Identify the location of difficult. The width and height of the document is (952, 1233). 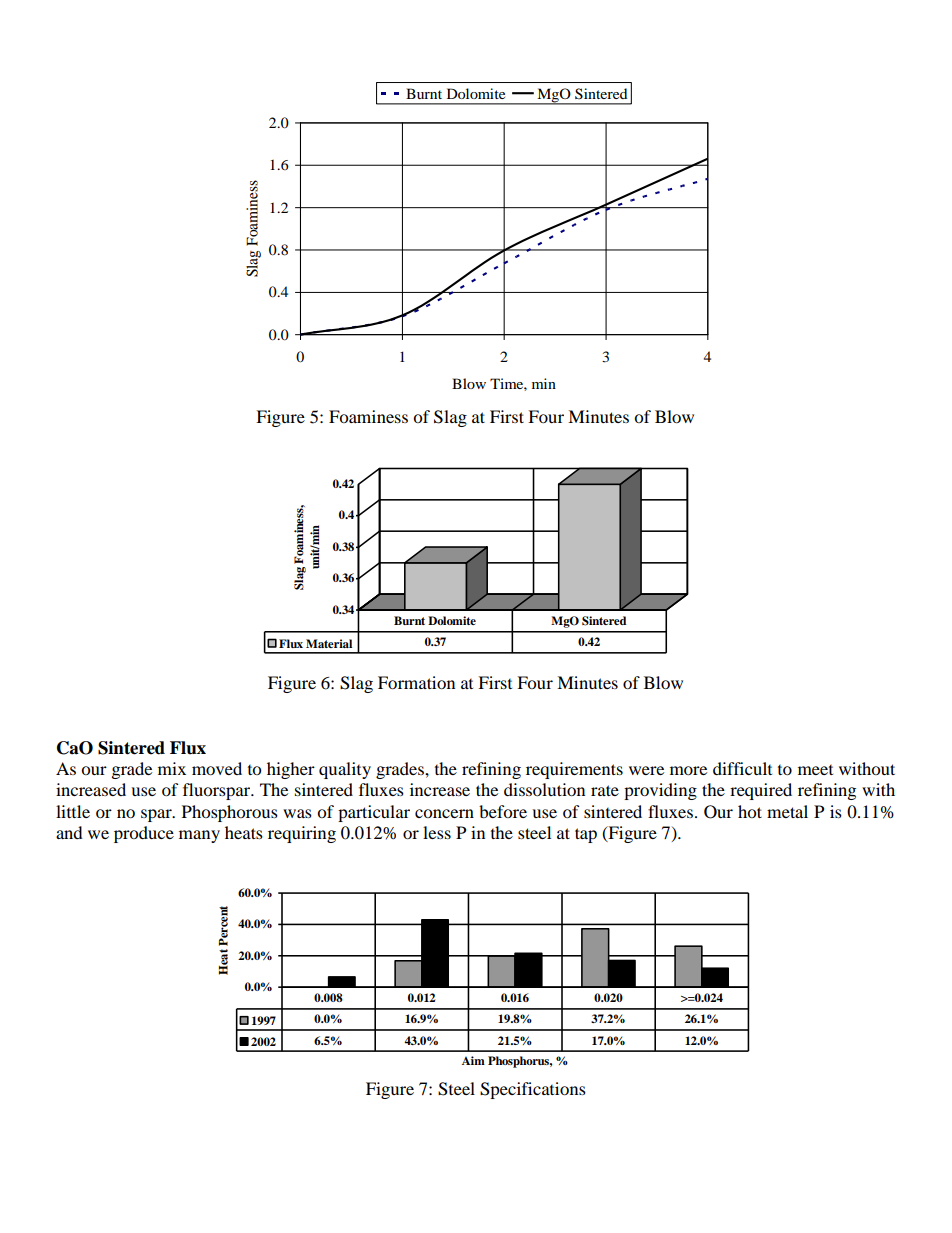
(742, 768).
